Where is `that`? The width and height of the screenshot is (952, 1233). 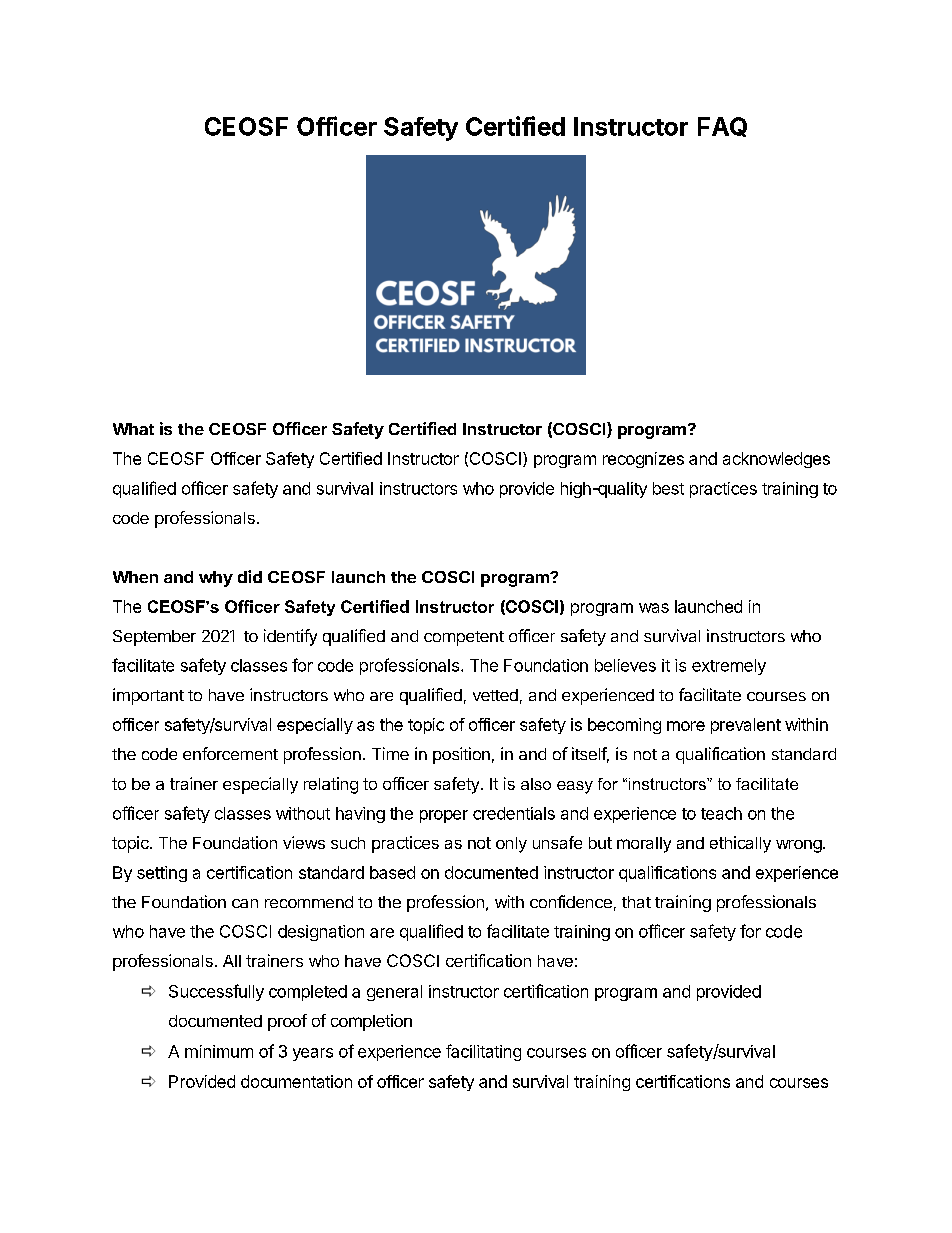 that is located at coordinates (636, 902).
